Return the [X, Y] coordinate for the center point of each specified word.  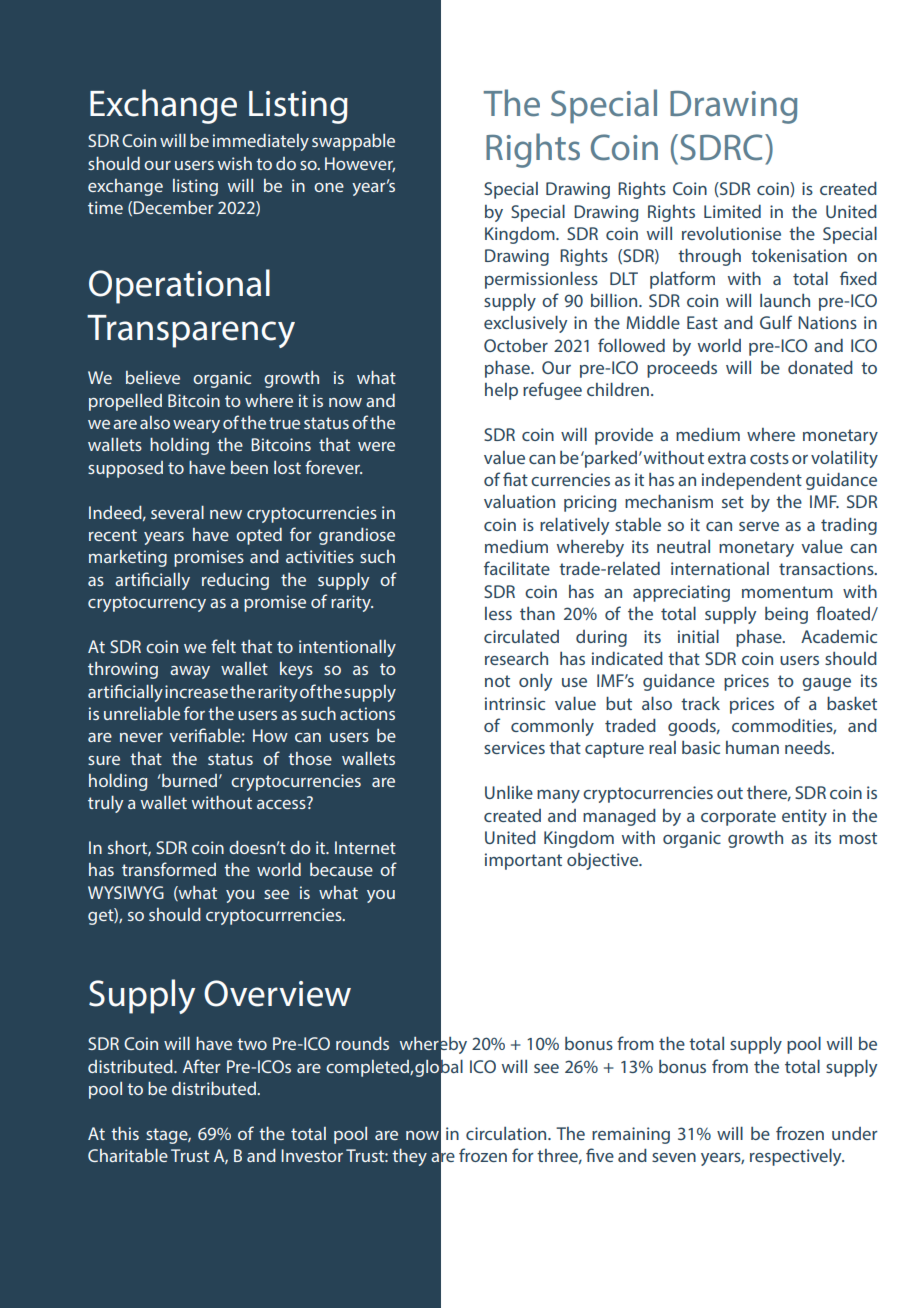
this [125, 1133]
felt [223, 646]
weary [196, 426]
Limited [732, 211]
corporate [738, 818]
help [501, 391]
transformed [169, 869]
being [786, 615]
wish [235, 163]
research [516, 658]
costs [769, 458]
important [523, 861]
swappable [353, 142]
